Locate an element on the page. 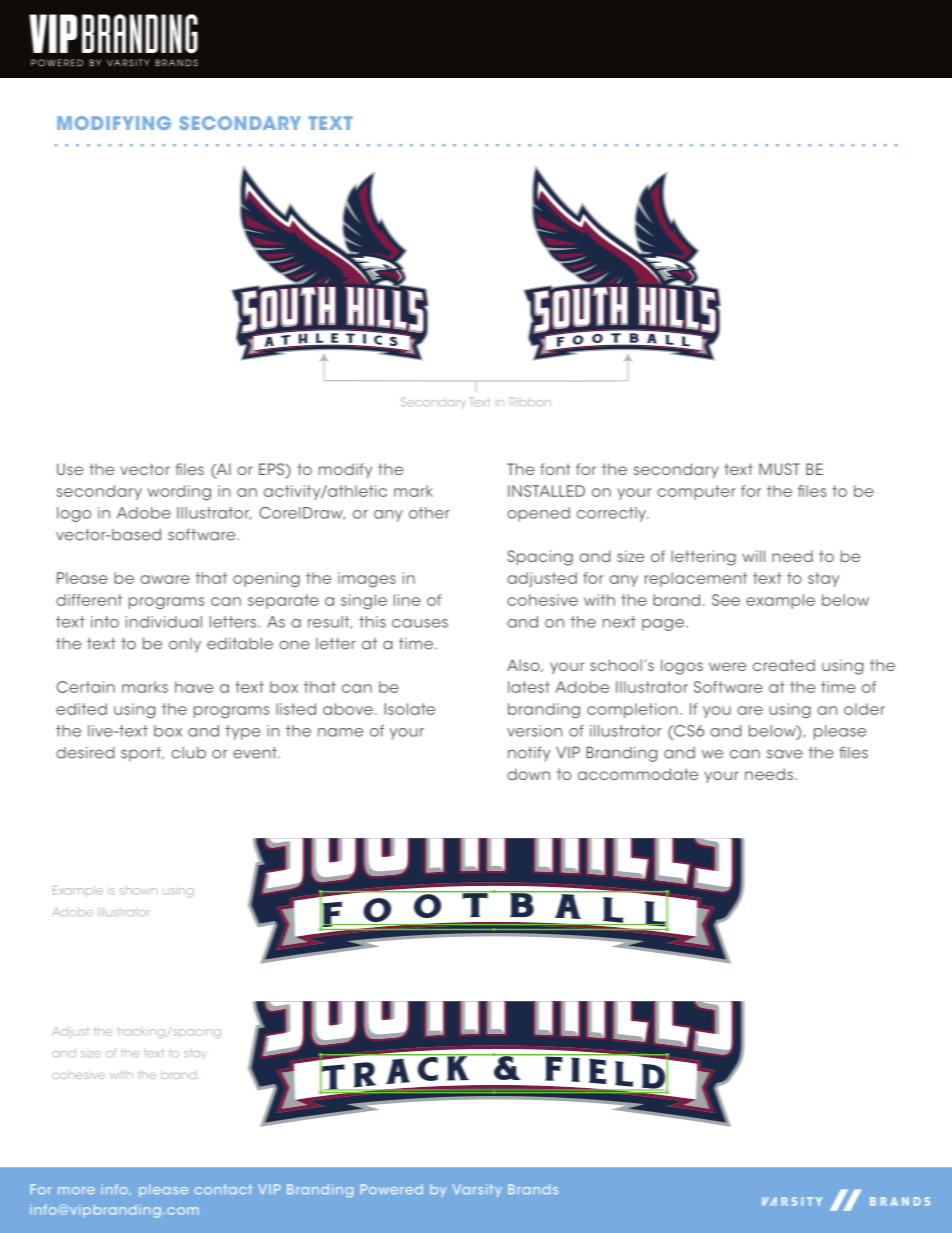 This page has width=952, height=1233. save is located at coordinates (785, 754).
